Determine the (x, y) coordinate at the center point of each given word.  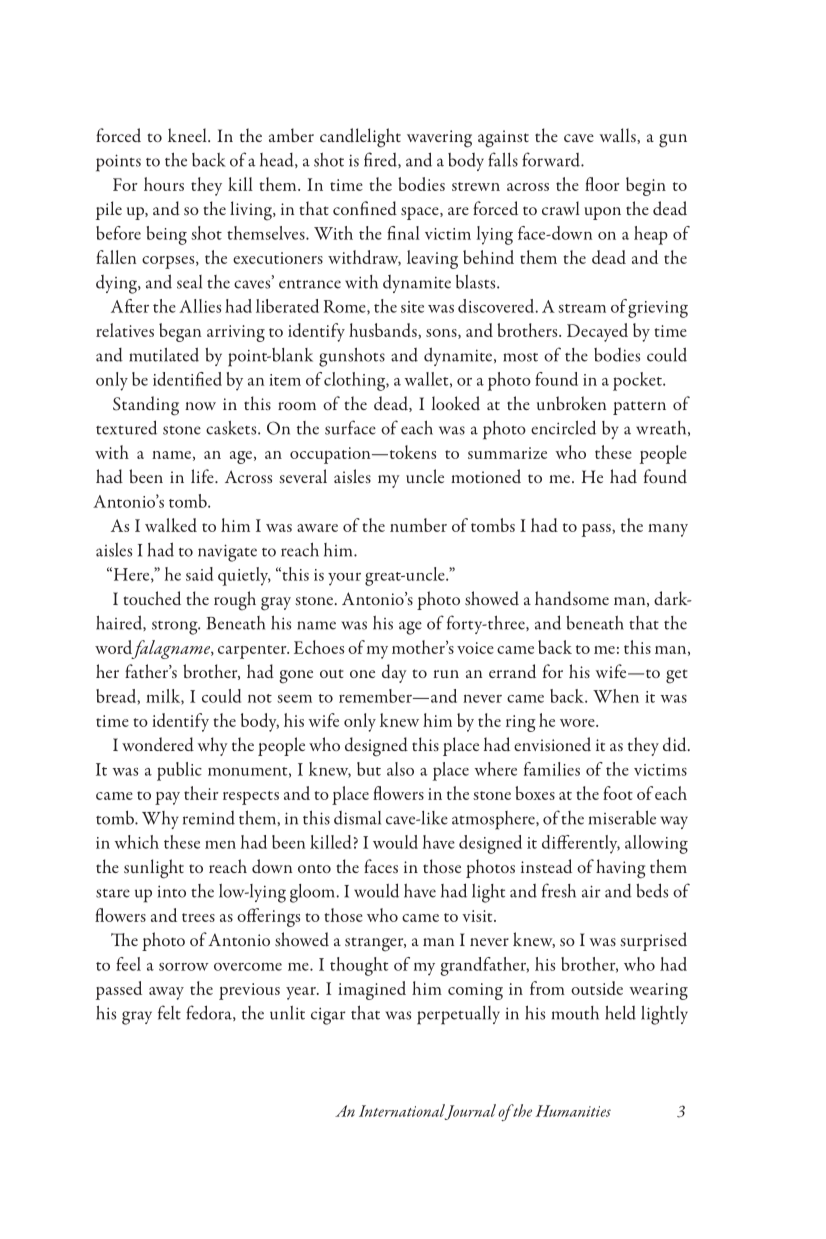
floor (602, 184)
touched (152, 598)
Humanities (573, 1111)
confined (365, 208)
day (394, 673)
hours (164, 184)
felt (169, 1012)
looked (456, 403)
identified (187, 379)
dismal (357, 818)
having (620, 869)
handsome (572, 598)
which (137, 842)
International (402, 1111)
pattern (639, 408)
